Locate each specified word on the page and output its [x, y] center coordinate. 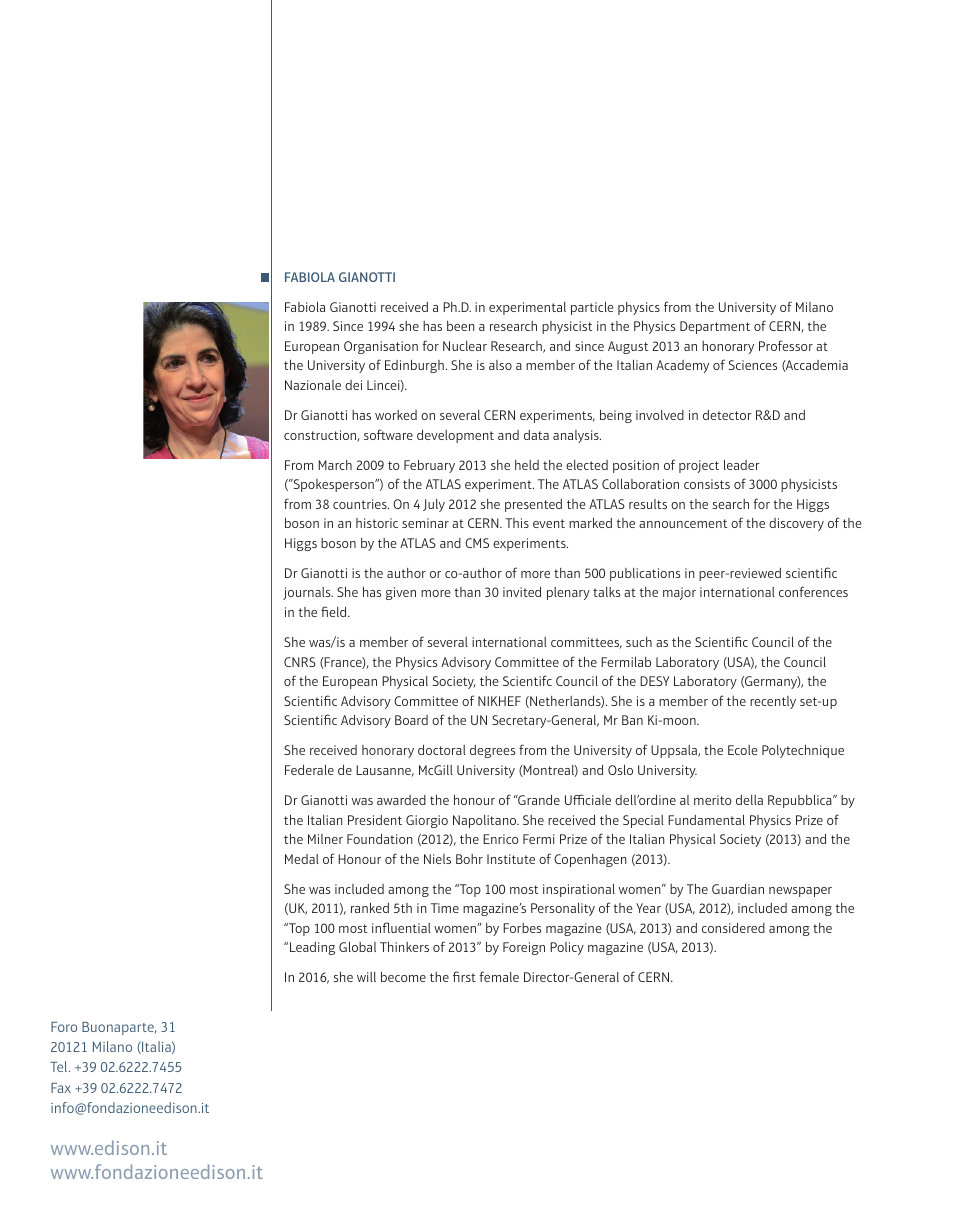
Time [445, 908]
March [335, 465]
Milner [325, 839]
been [460, 326]
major [679, 593]
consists [707, 484]
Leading [312, 948]
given [401, 593]
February [429, 466]
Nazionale [313, 385]
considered [733, 928]
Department [715, 327]
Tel [60, 1066]
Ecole [743, 750]
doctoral [442, 750]
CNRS [300, 662]
